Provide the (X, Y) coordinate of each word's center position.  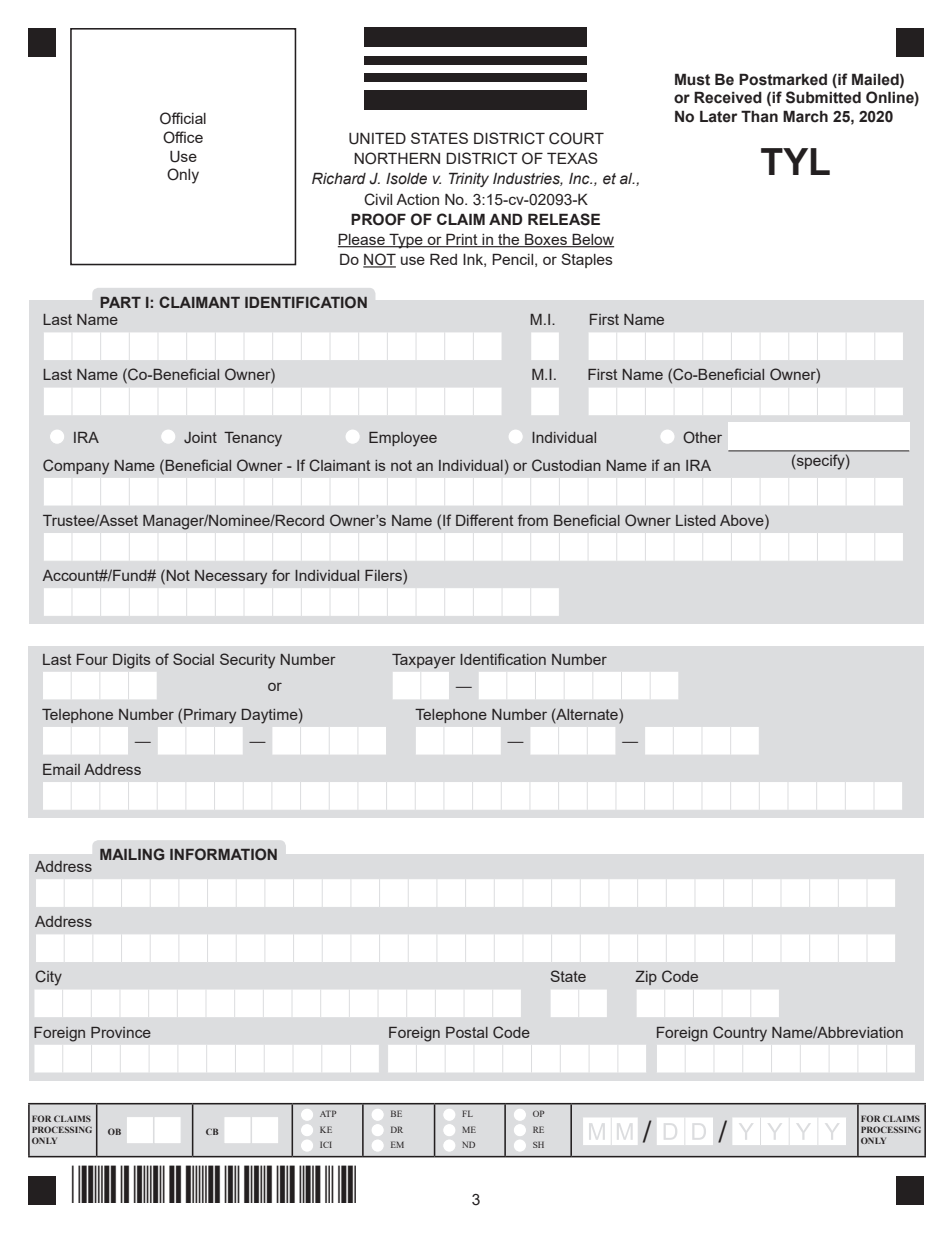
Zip (646, 978)
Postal (467, 1032)
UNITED (377, 138)
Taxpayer (424, 661)
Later (718, 116)
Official (183, 118)
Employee (403, 439)
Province (121, 1032)
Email (61, 769)
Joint (200, 437)
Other (702, 437)
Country (740, 1034)
